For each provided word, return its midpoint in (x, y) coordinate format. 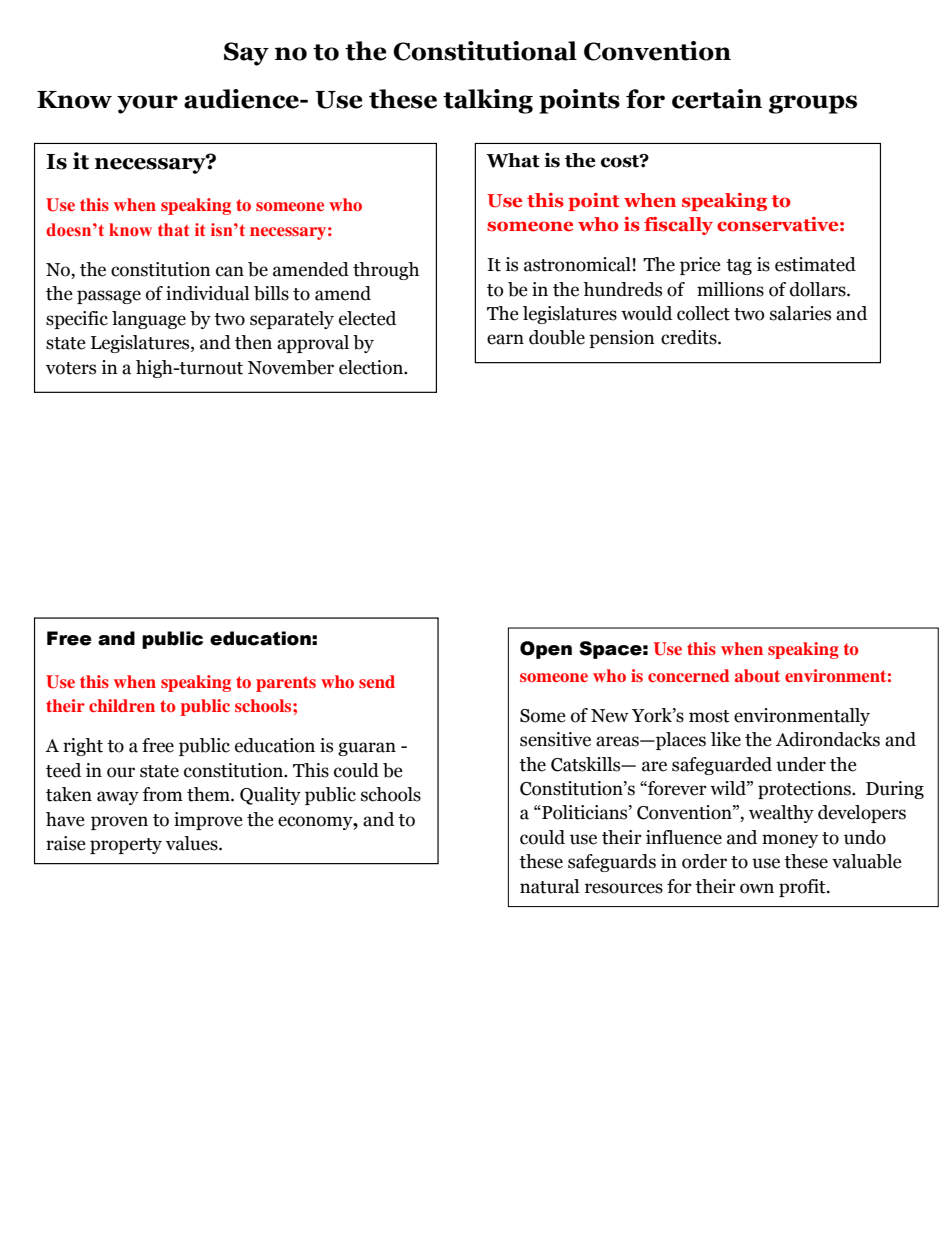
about (757, 675)
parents (286, 684)
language (149, 320)
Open (546, 650)
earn (505, 339)
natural (549, 886)
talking (488, 101)
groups (813, 104)
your (147, 104)
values (193, 843)
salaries (800, 313)
